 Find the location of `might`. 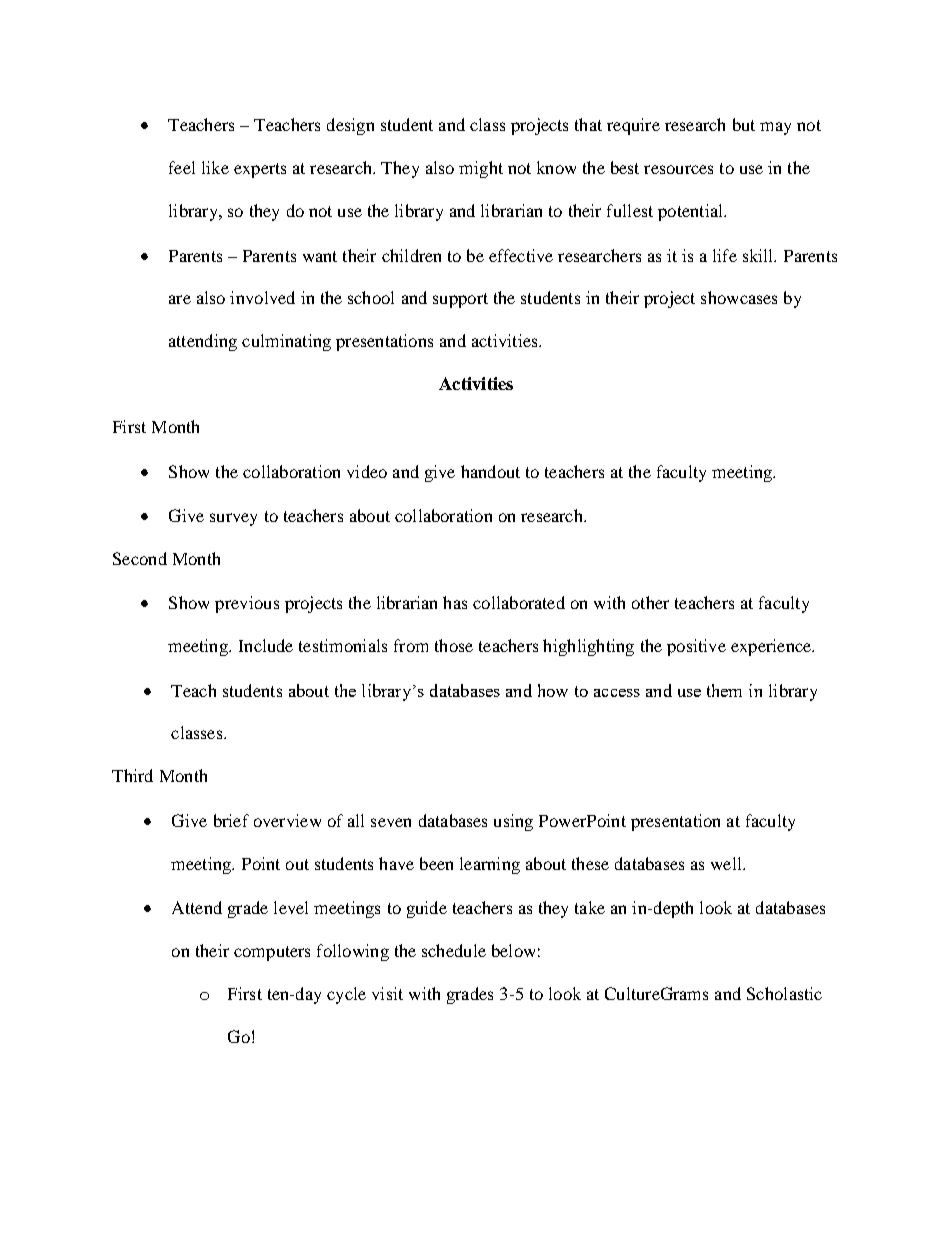

might is located at coordinates (481, 169).
